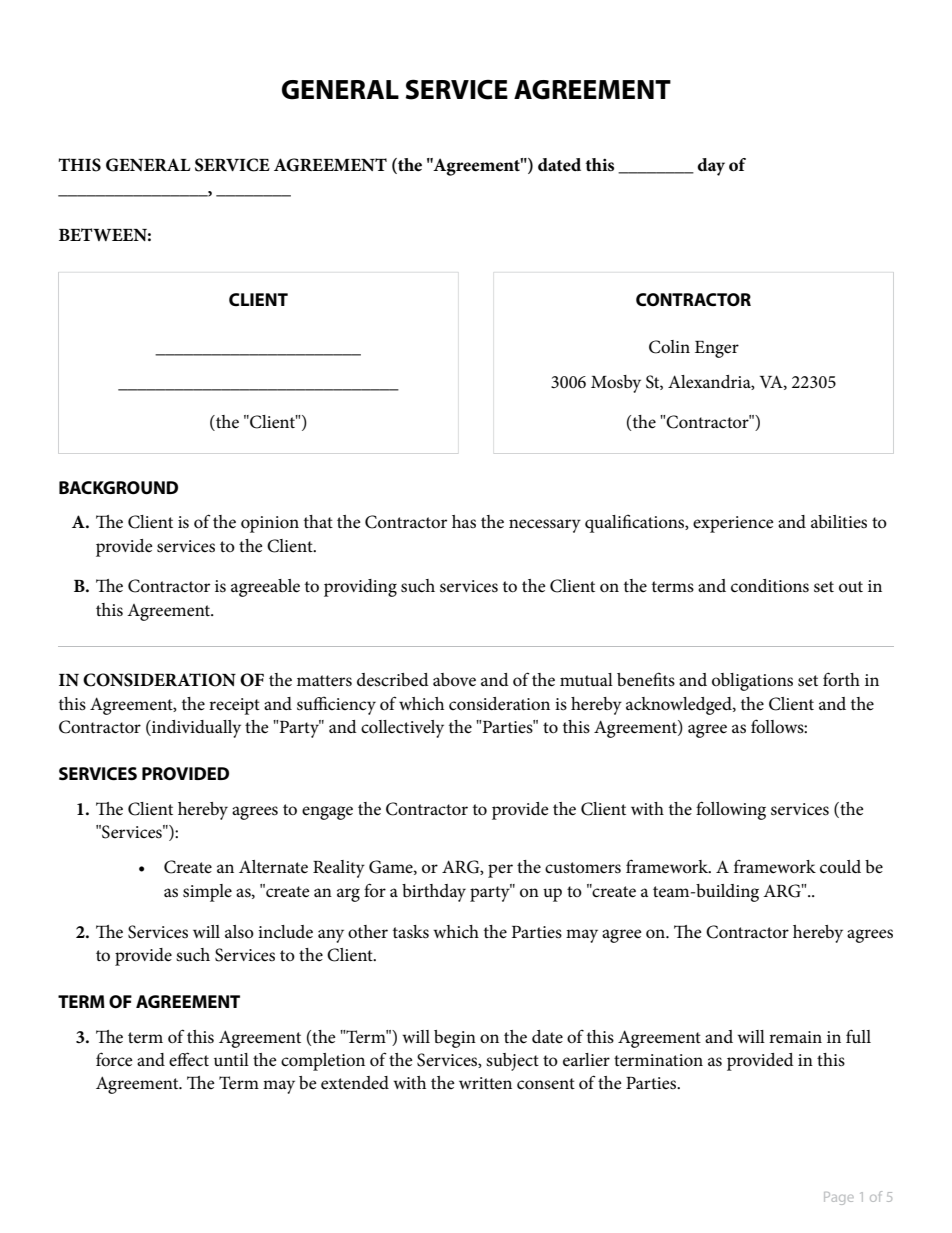 The image size is (952, 1233). What do you see at coordinates (731, 810) in the document?
I see `following` at bounding box center [731, 810].
